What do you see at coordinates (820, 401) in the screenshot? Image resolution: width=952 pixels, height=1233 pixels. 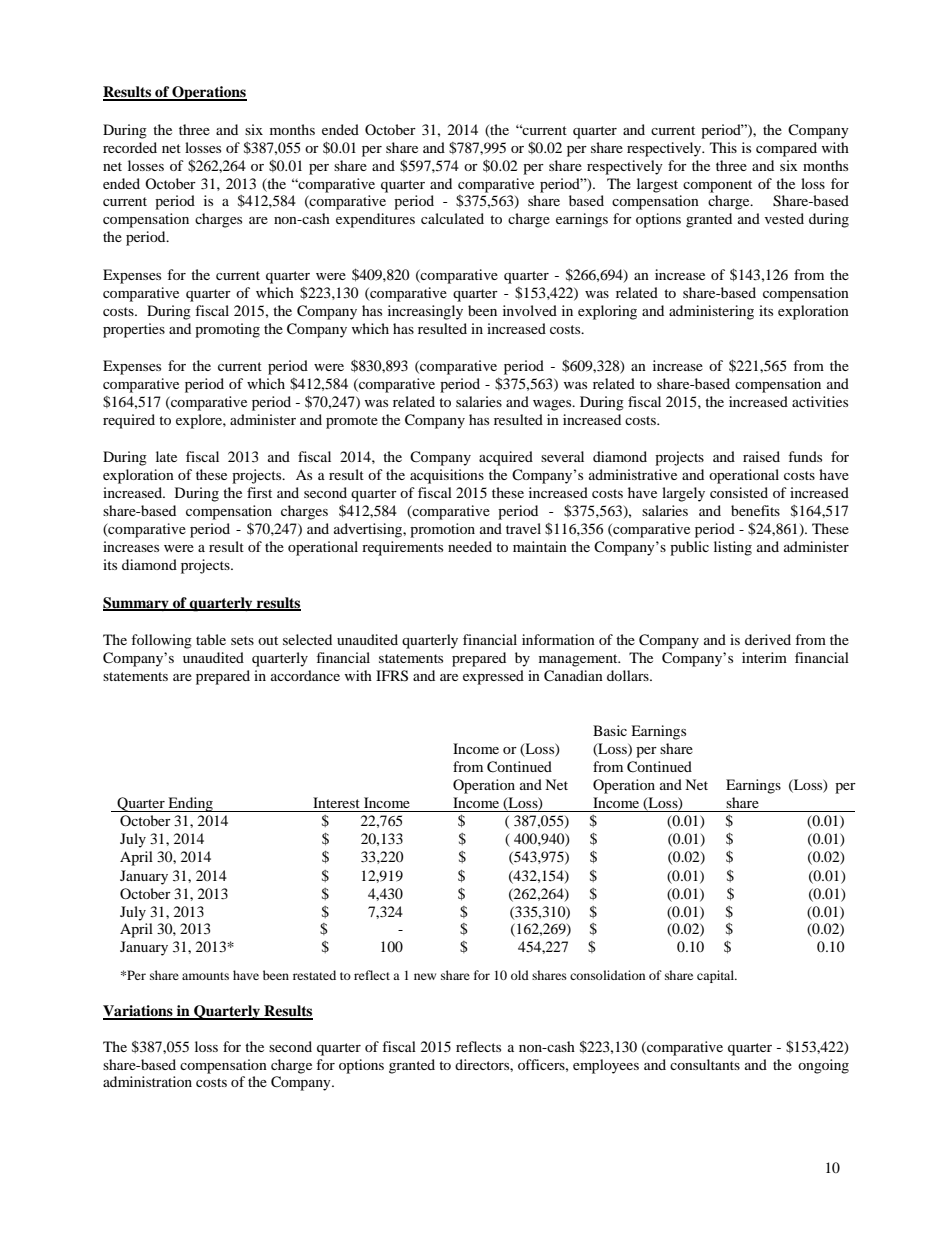 I see `activities` at bounding box center [820, 401].
